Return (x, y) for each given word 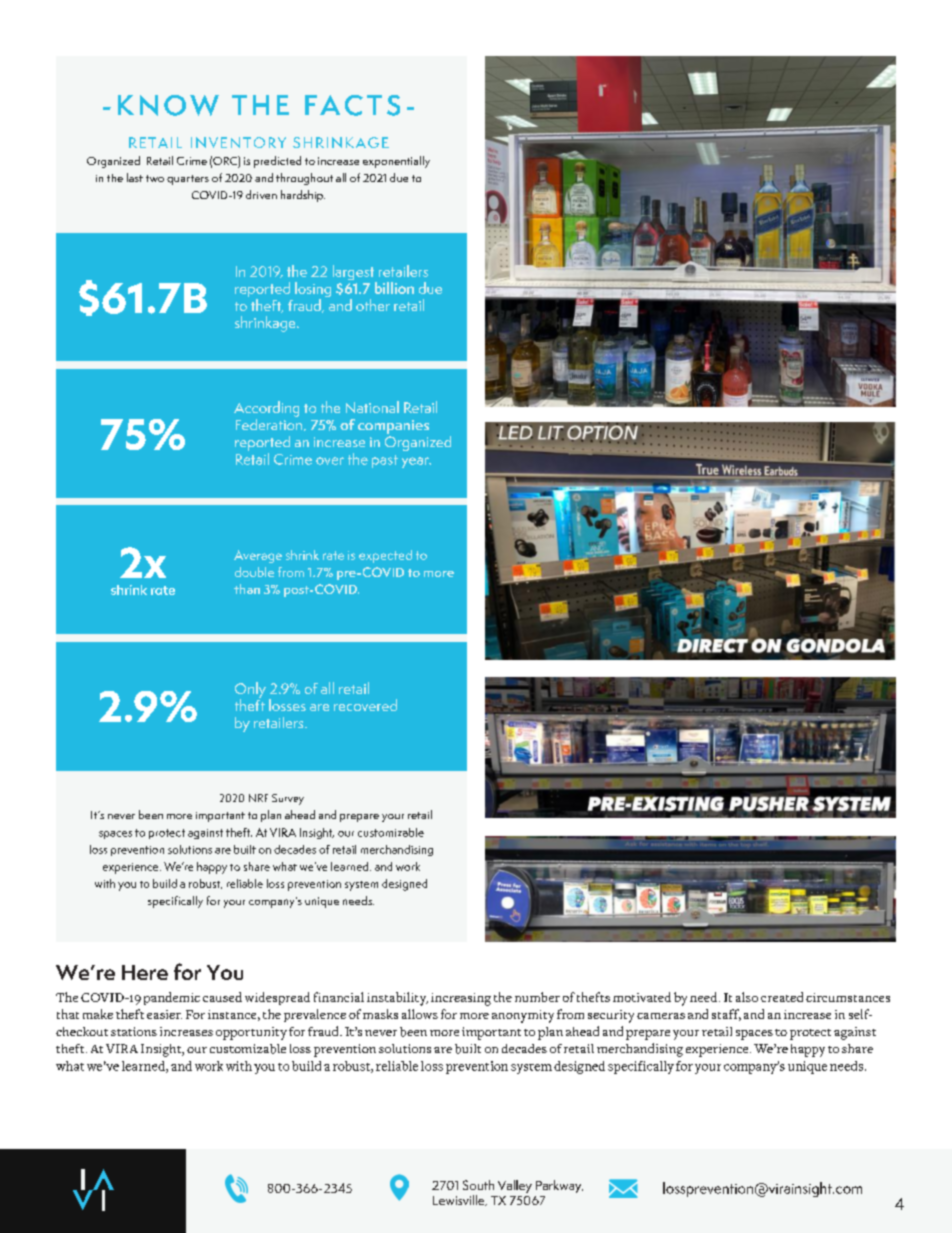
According (266, 409)
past (385, 461)
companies (393, 427)
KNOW (168, 105)
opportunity (251, 1033)
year (416, 462)
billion (394, 288)
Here (145, 972)
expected (385, 556)
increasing (461, 999)
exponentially (396, 162)
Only (250, 691)
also (747, 997)
